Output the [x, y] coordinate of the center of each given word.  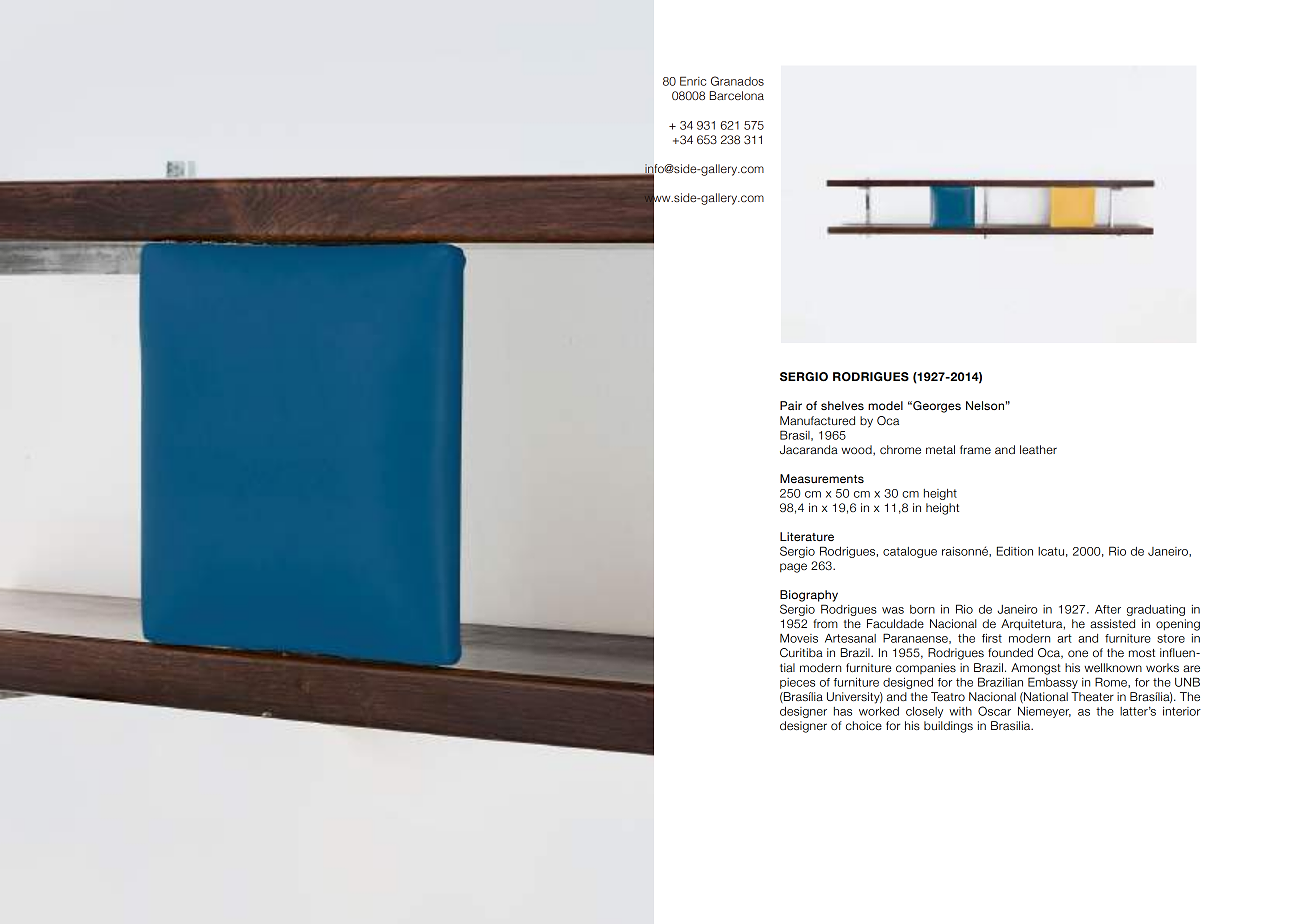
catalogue [910, 552]
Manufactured [817, 420]
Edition [1015, 551]
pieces [797, 683]
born [922, 609]
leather [1038, 449]
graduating [1156, 610]
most [1142, 653]
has [843, 711]
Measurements [822, 478]
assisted [1112, 623]
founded [1010, 652]
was [893, 610]
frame [975, 449]
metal [940, 449]
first [992, 638]
